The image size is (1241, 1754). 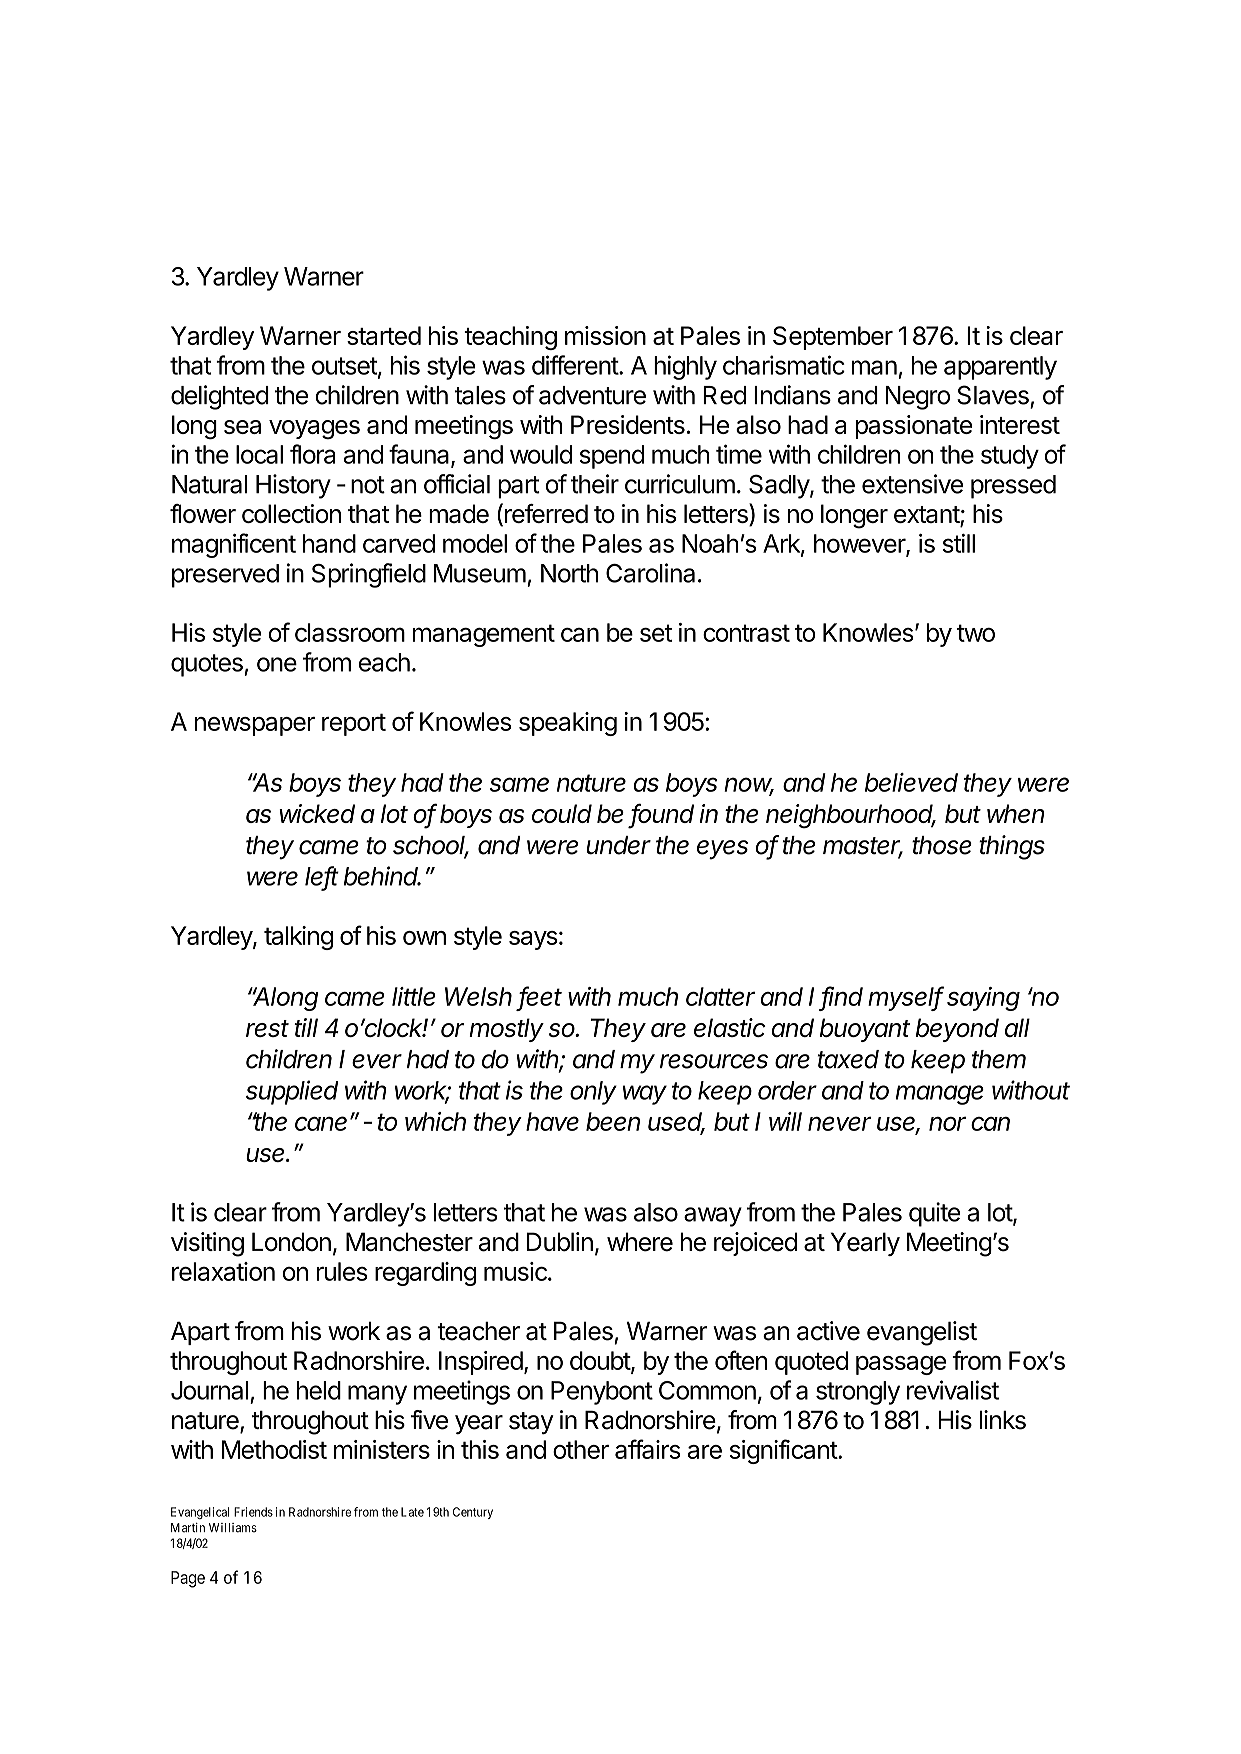 I want to click on myself, so click(x=906, y=998).
